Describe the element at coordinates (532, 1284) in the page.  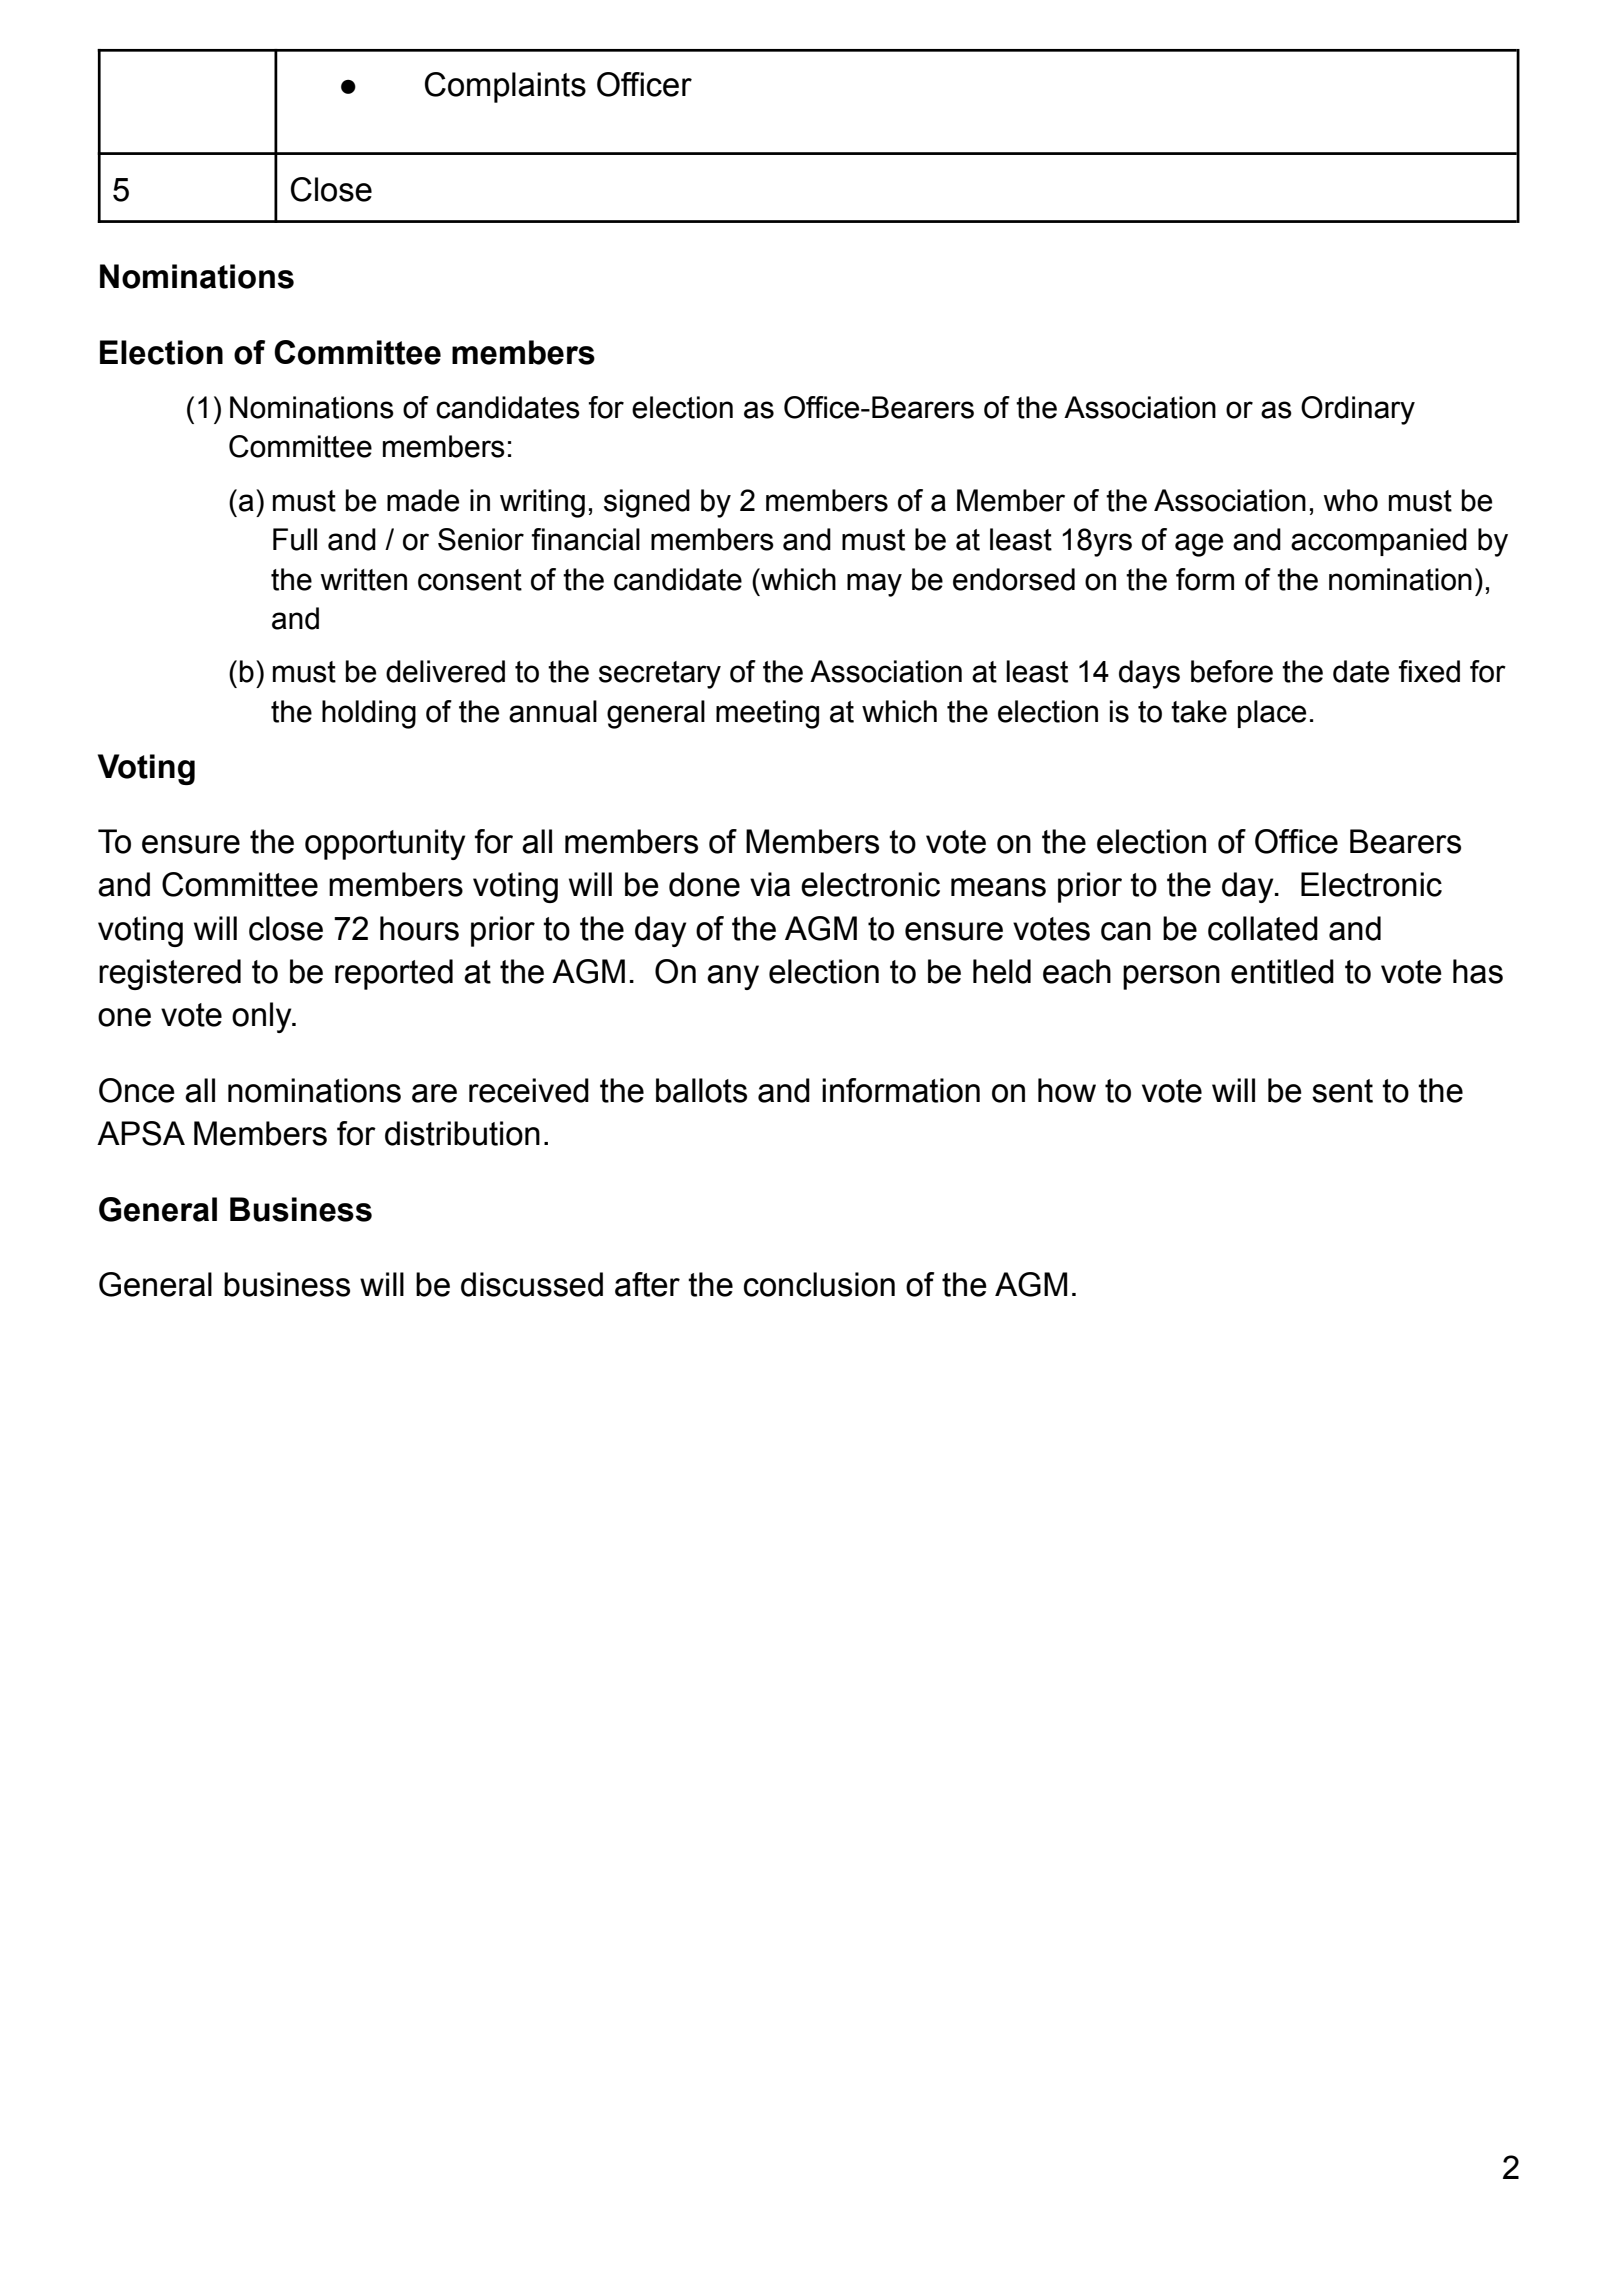
I see `discussed` at that location.
